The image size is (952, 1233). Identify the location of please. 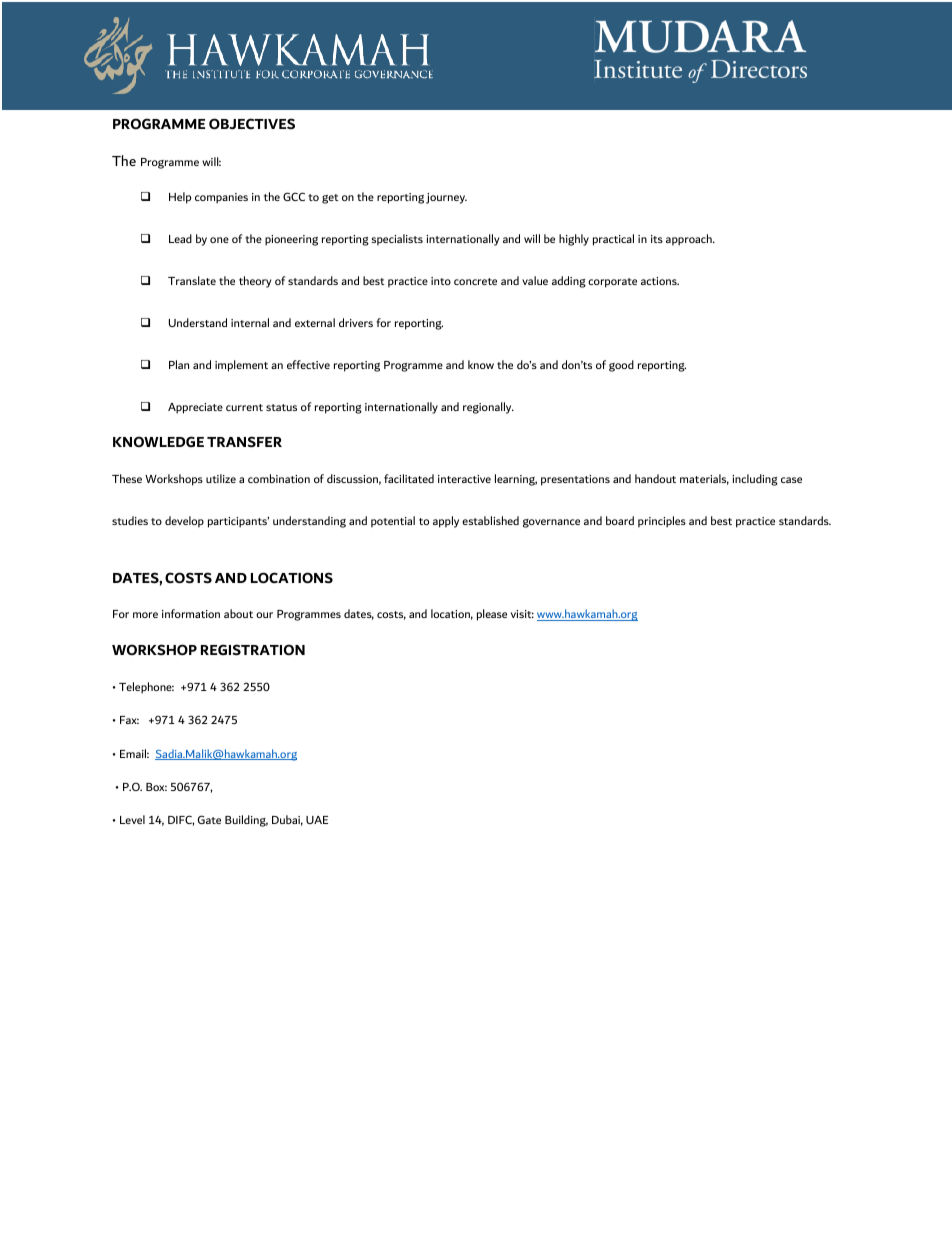
(492, 615).
